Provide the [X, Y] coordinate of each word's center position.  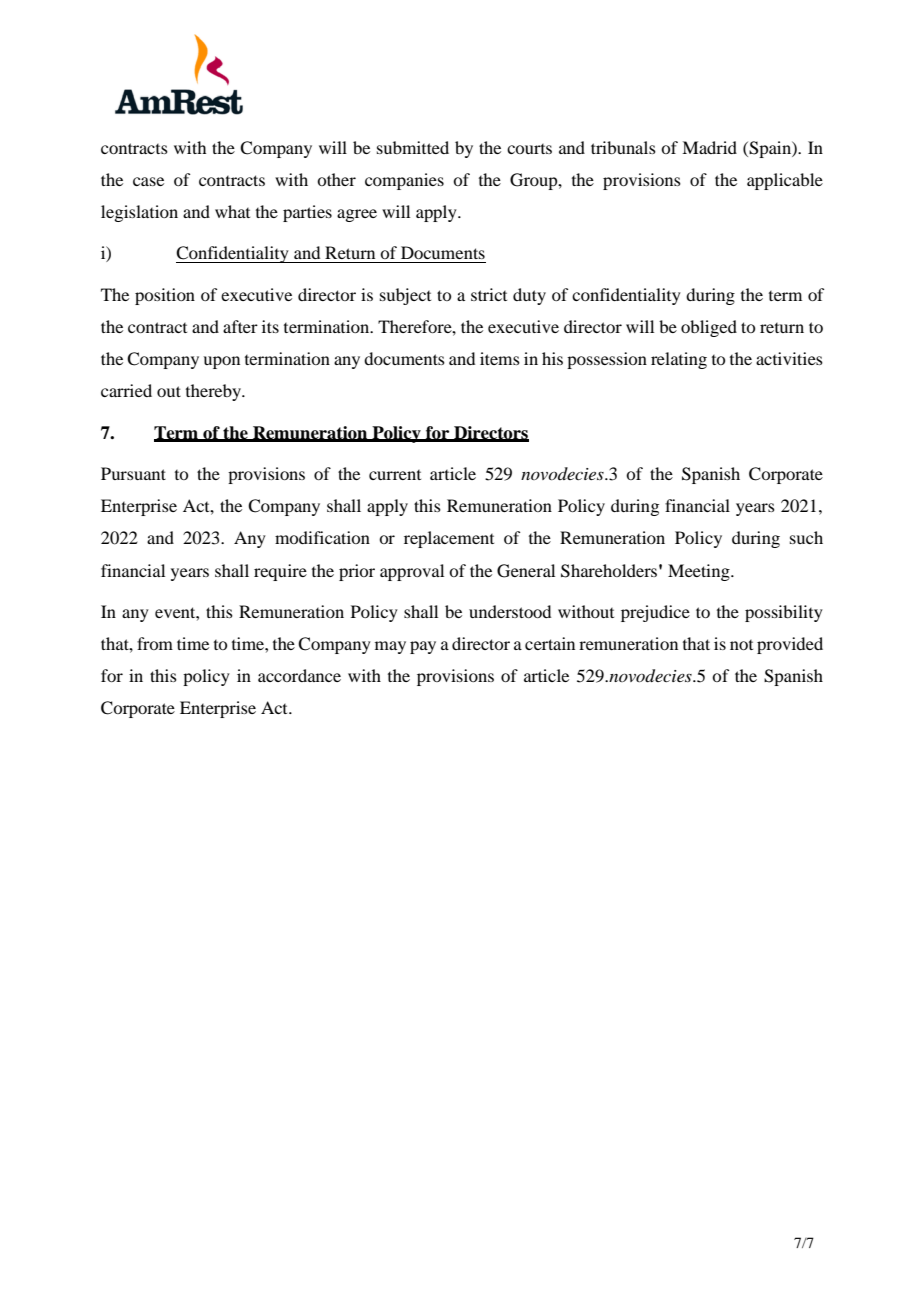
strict [489, 294]
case [148, 181]
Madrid [709, 147]
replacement [449, 539]
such [806, 537]
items [500, 358]
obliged [709, 328]
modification [322, 537]
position [165, 296]
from [155, 643]
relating [679, 360]
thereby [214, 392]
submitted [413, 147]
